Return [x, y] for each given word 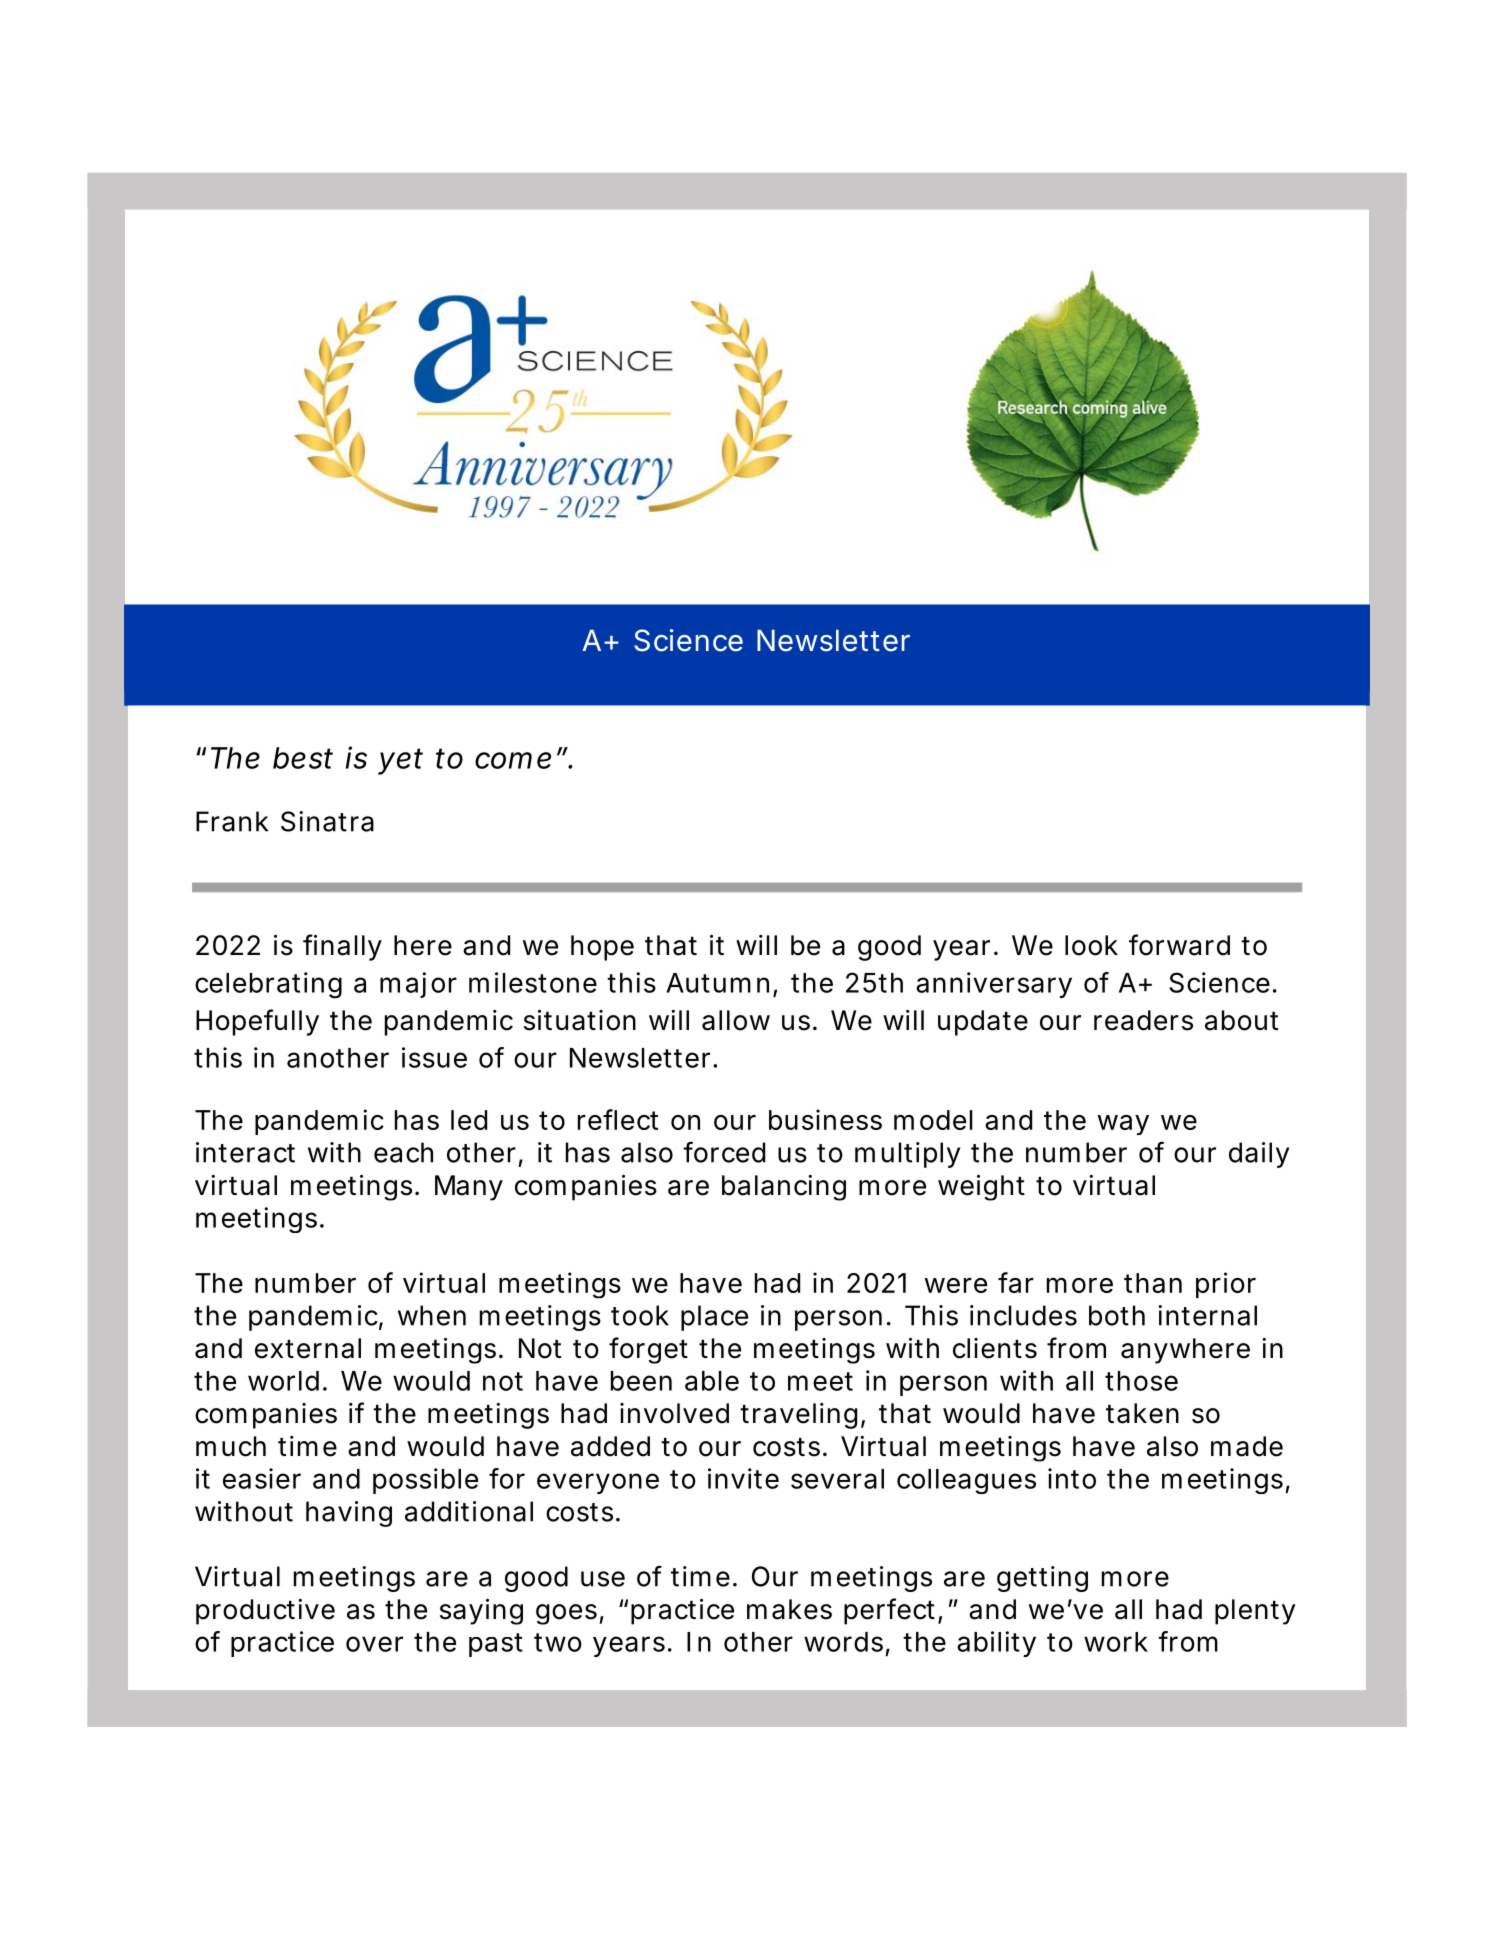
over [374, 1644]
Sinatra [327, 821]
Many [469, 1188]
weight [981, 1188]
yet [400, 761]
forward [1179, 945]
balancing [784, 1188]
